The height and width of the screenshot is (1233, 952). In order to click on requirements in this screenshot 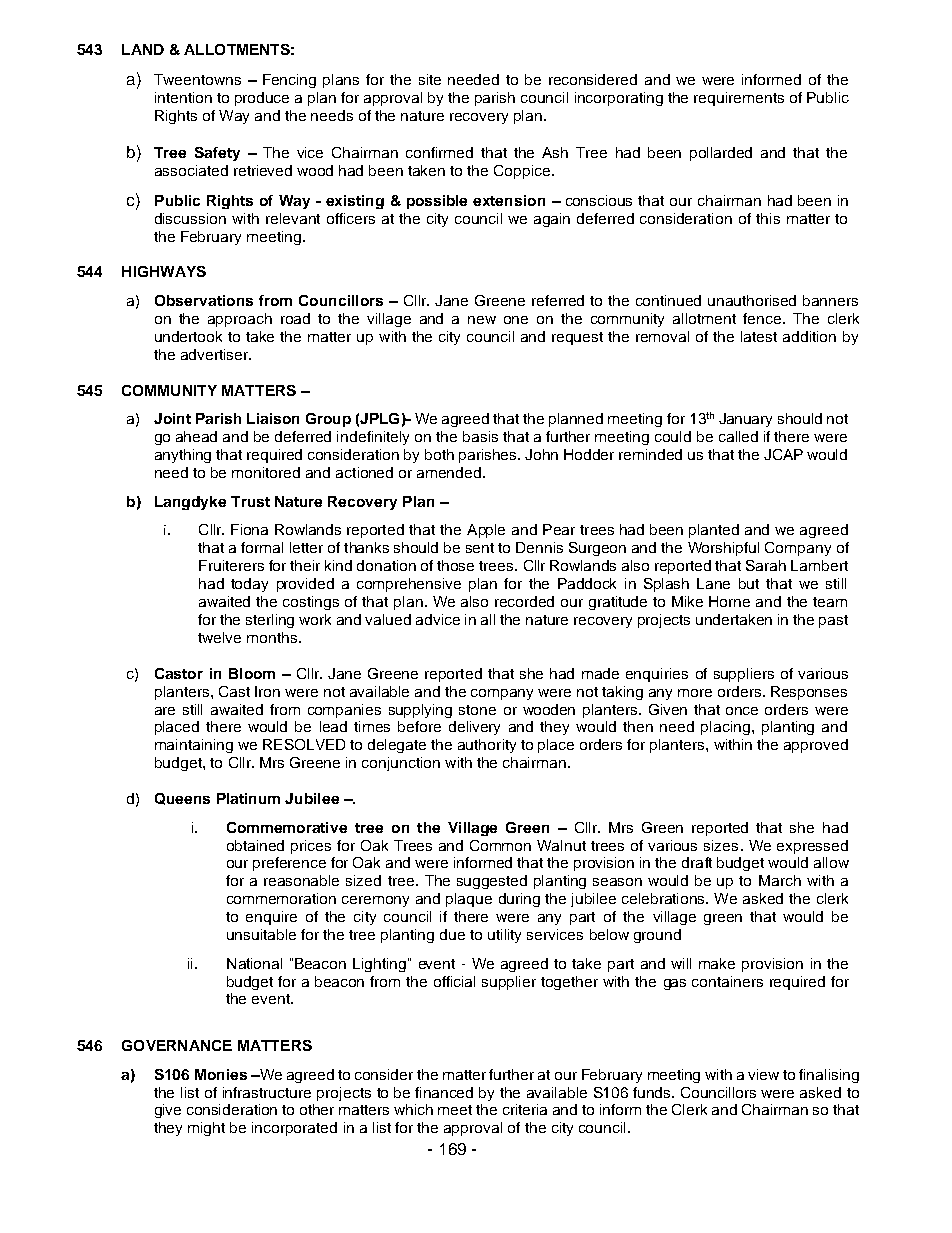, I will do `click(739, 99)`.
